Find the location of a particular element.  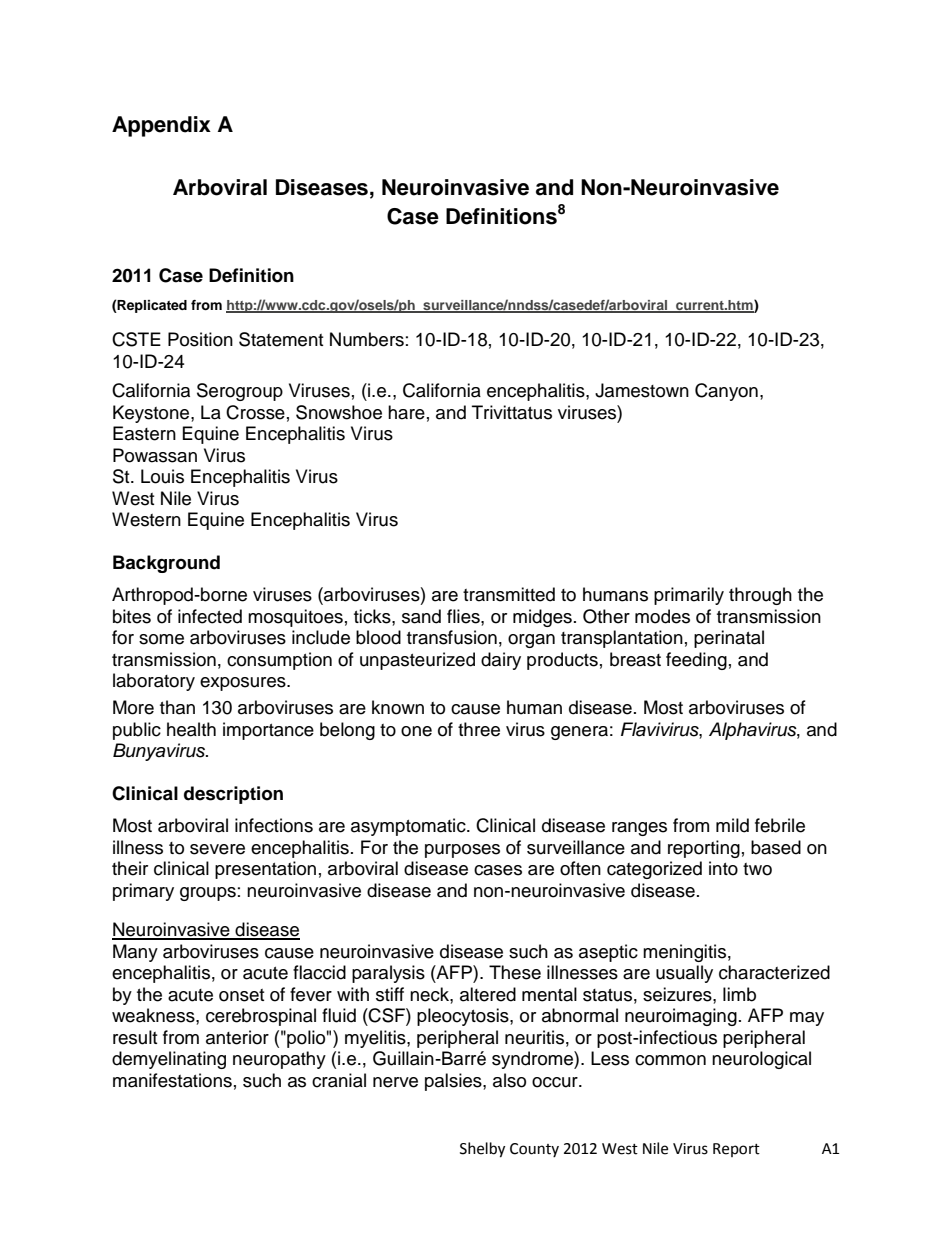

transfusion is located at coordinates (452, 637).
